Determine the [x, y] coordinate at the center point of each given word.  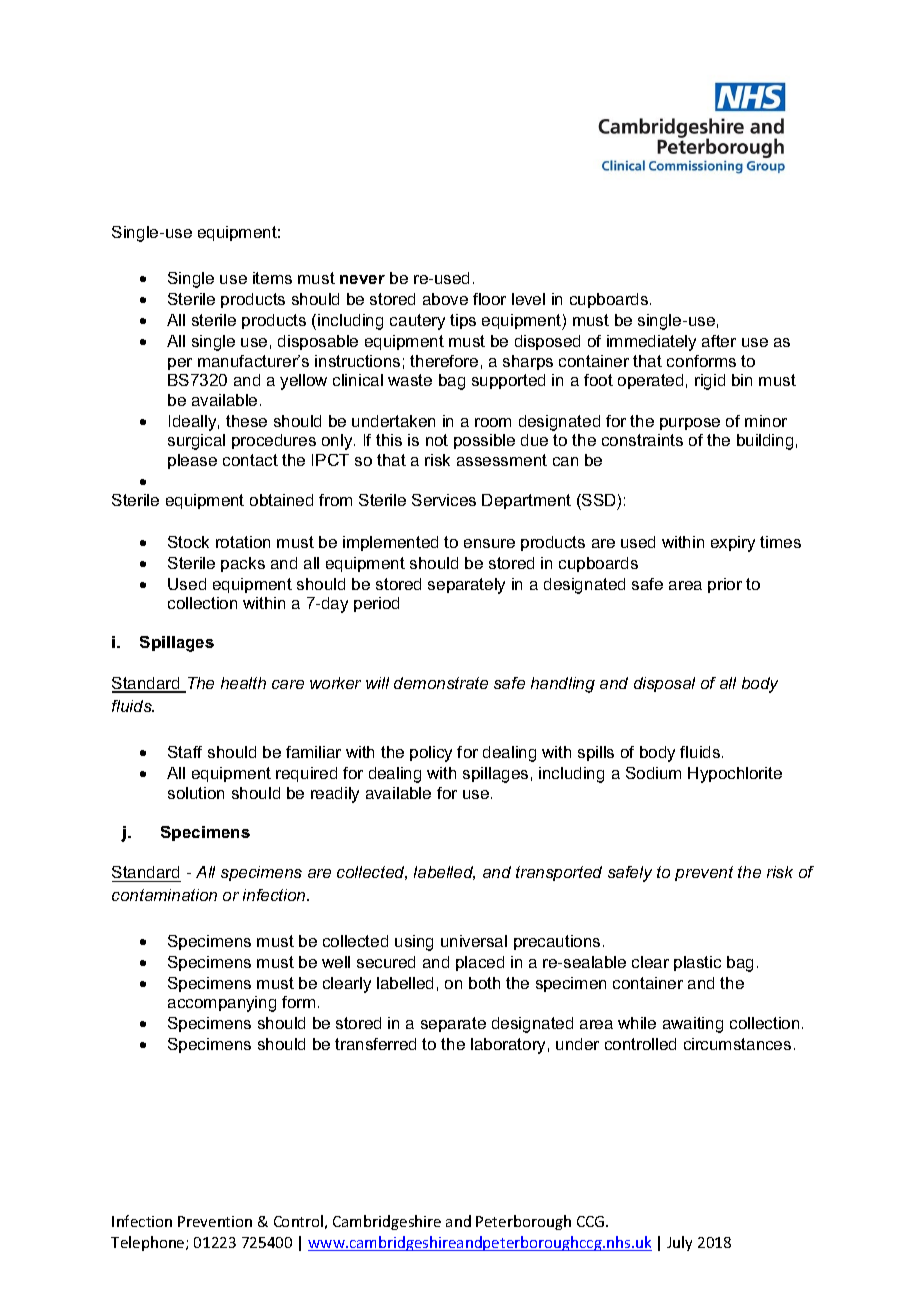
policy [431, 754]
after [719, 341]
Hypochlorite [735, 775]
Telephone [149, 1243]
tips [463, 321]
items [272, 278]
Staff [185, 752]
